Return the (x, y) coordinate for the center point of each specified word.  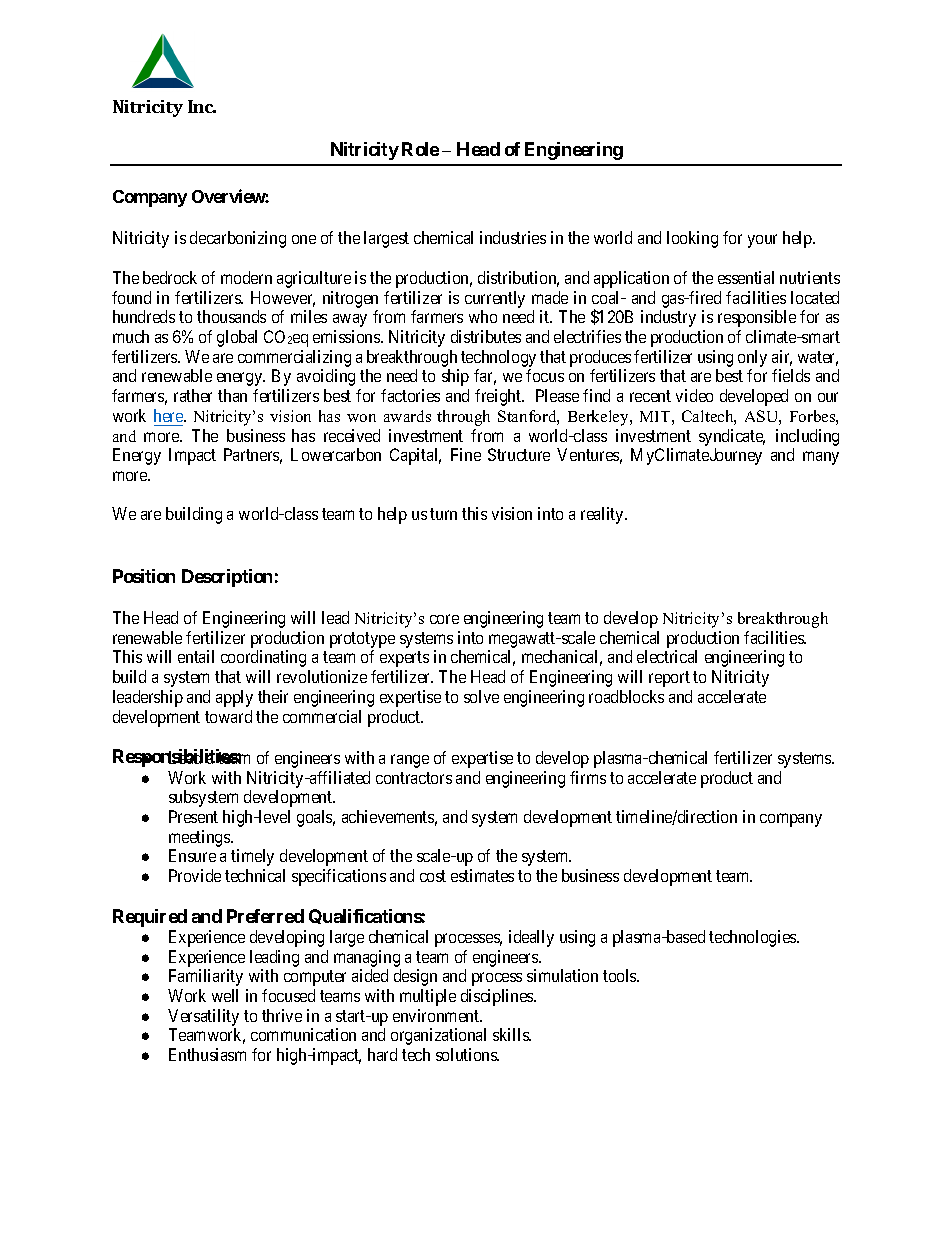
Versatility (203, 1017)
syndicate (732, 437)
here (169, 415)
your (762, 241)
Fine (466, 454)
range (410, 761)
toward (228, 716)
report (669, 679)
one (304, 239)
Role (420, 149)
